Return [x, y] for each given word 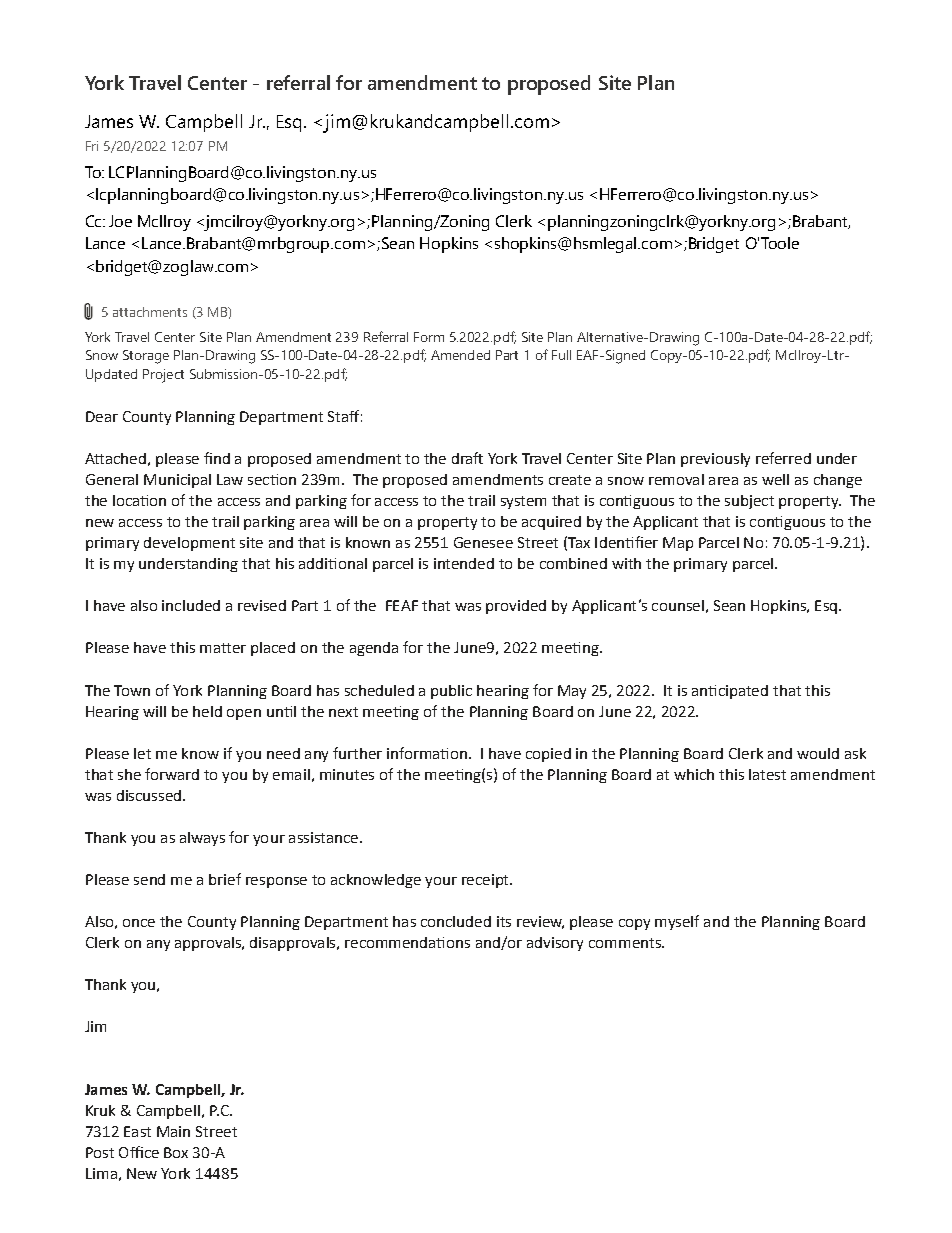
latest [767, 774]
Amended [460, 355]
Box [176, 1152]
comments [626, 943]
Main [173, 1131]
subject [749, 502]
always [202, 839]
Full [561, 355]
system [523, 502]
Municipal [177, 481]
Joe [120, 221]
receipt [486, 881]
